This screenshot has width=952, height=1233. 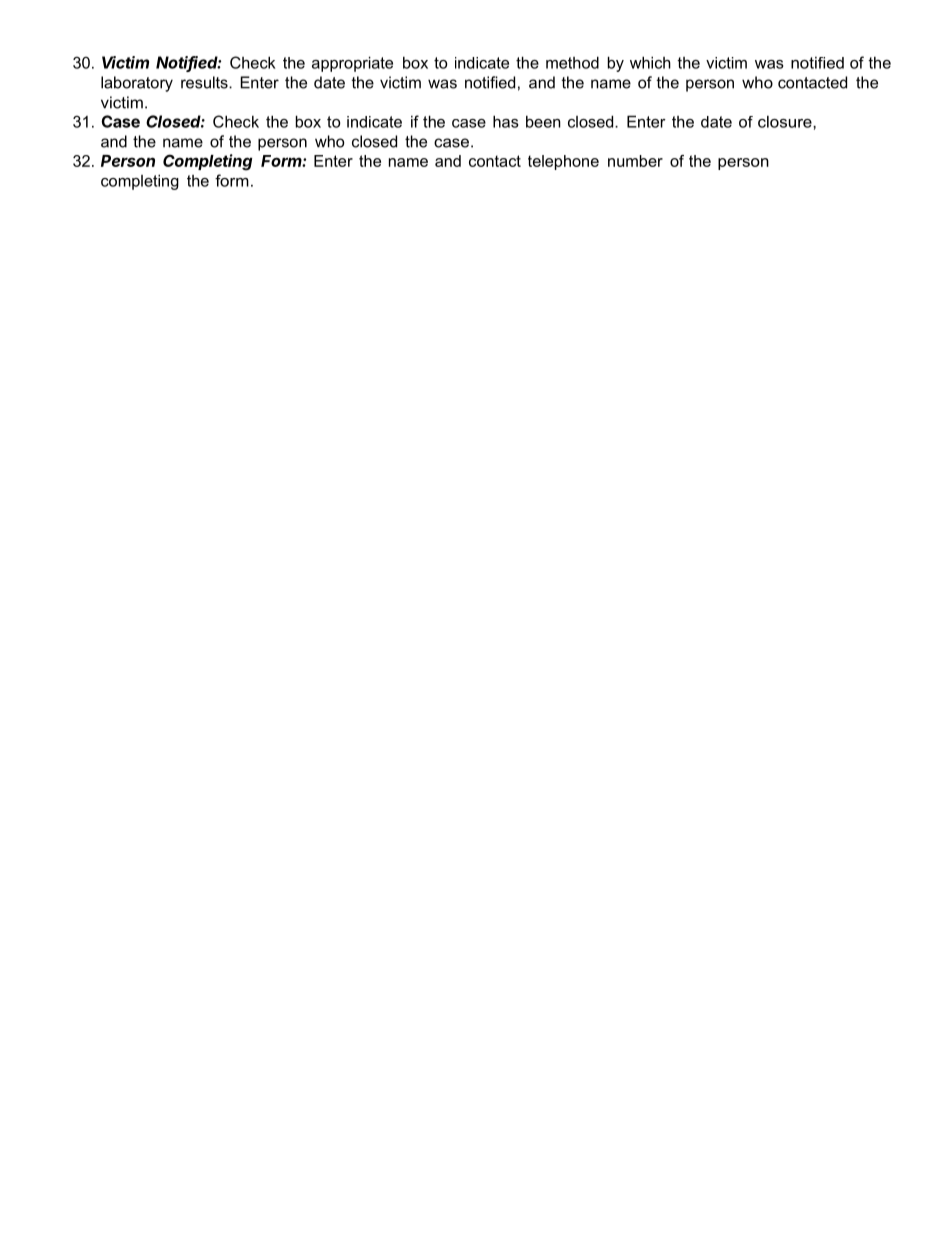 What do you see at coordinates (543, 122) in the screenshot?
I see `been` at bounding box center [543, 122].
